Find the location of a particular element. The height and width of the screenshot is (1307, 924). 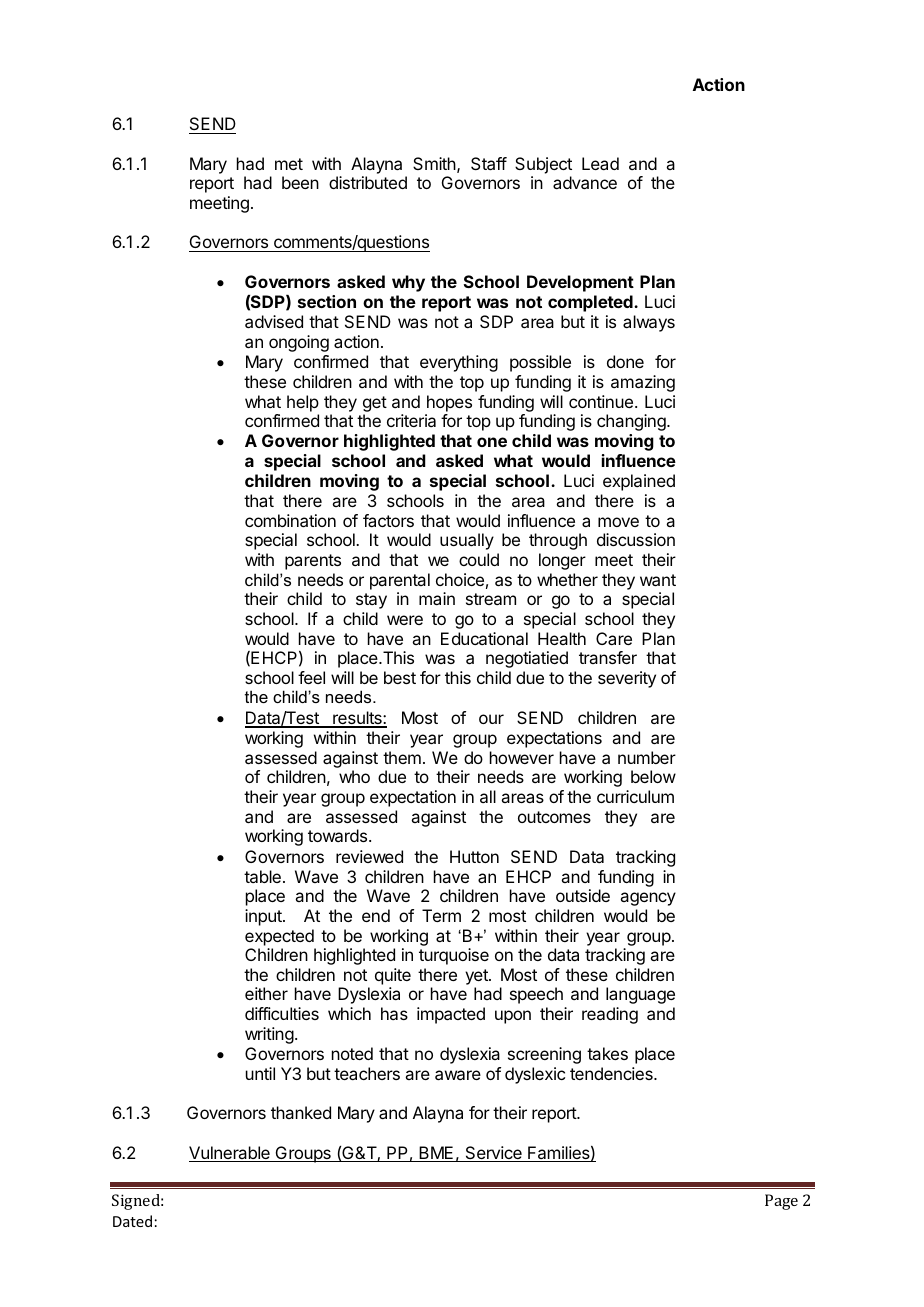

Staff is located at coordinates (489, 163).
